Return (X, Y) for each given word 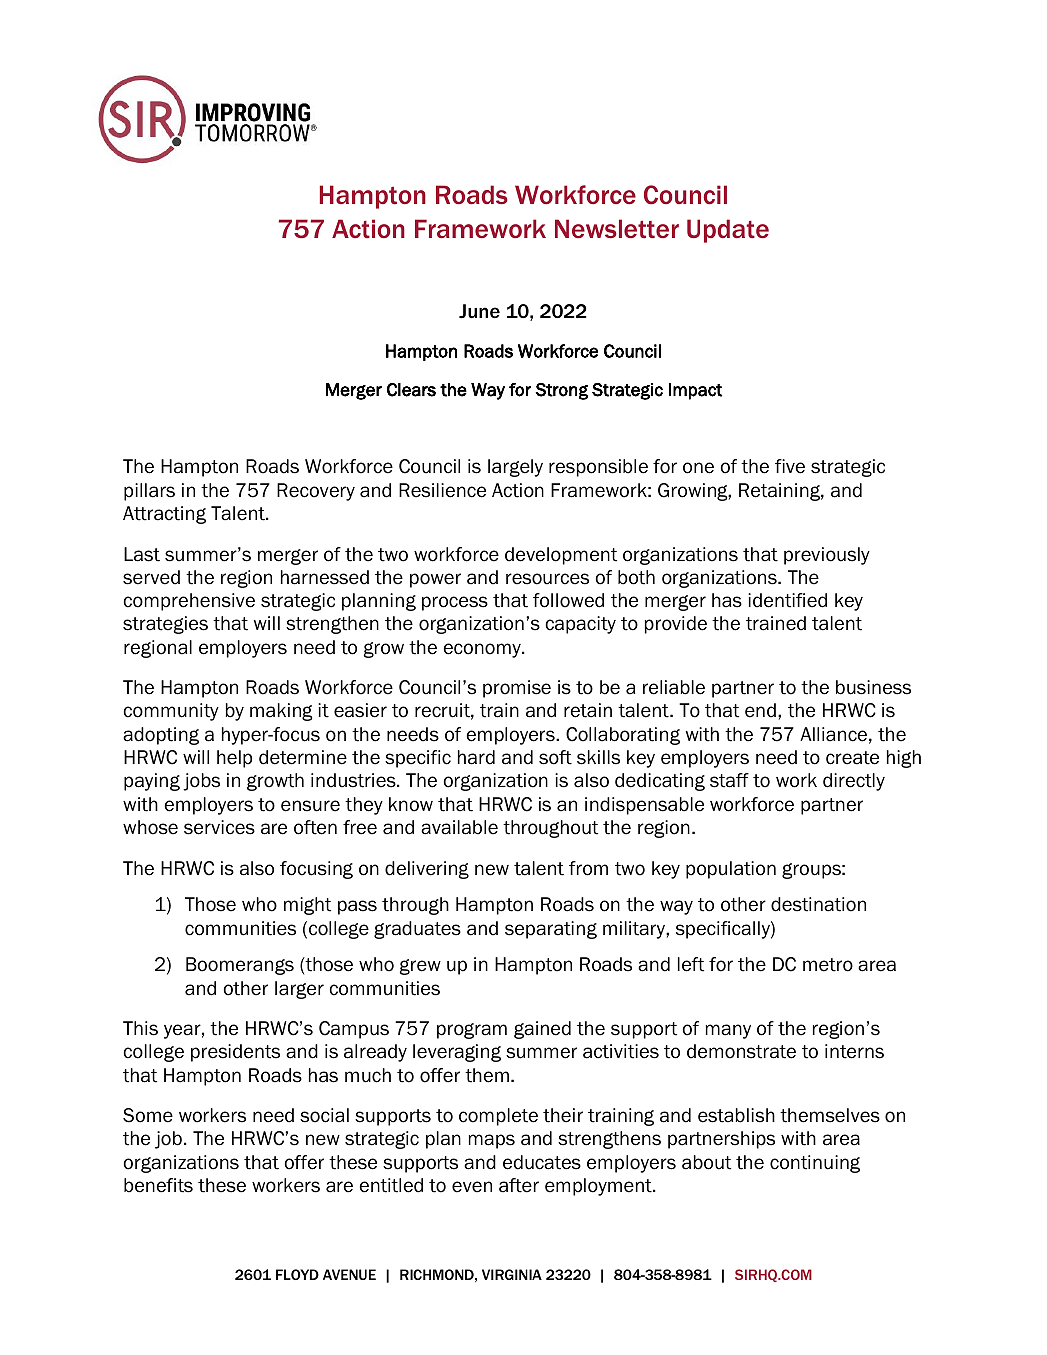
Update (728, 231)
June (479, 311)
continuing (815, 1164)
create (852, 758)
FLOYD (297, 1274)
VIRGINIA (512, 1274)
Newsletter (617, 229)
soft (555, 757)
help (234, 759)
